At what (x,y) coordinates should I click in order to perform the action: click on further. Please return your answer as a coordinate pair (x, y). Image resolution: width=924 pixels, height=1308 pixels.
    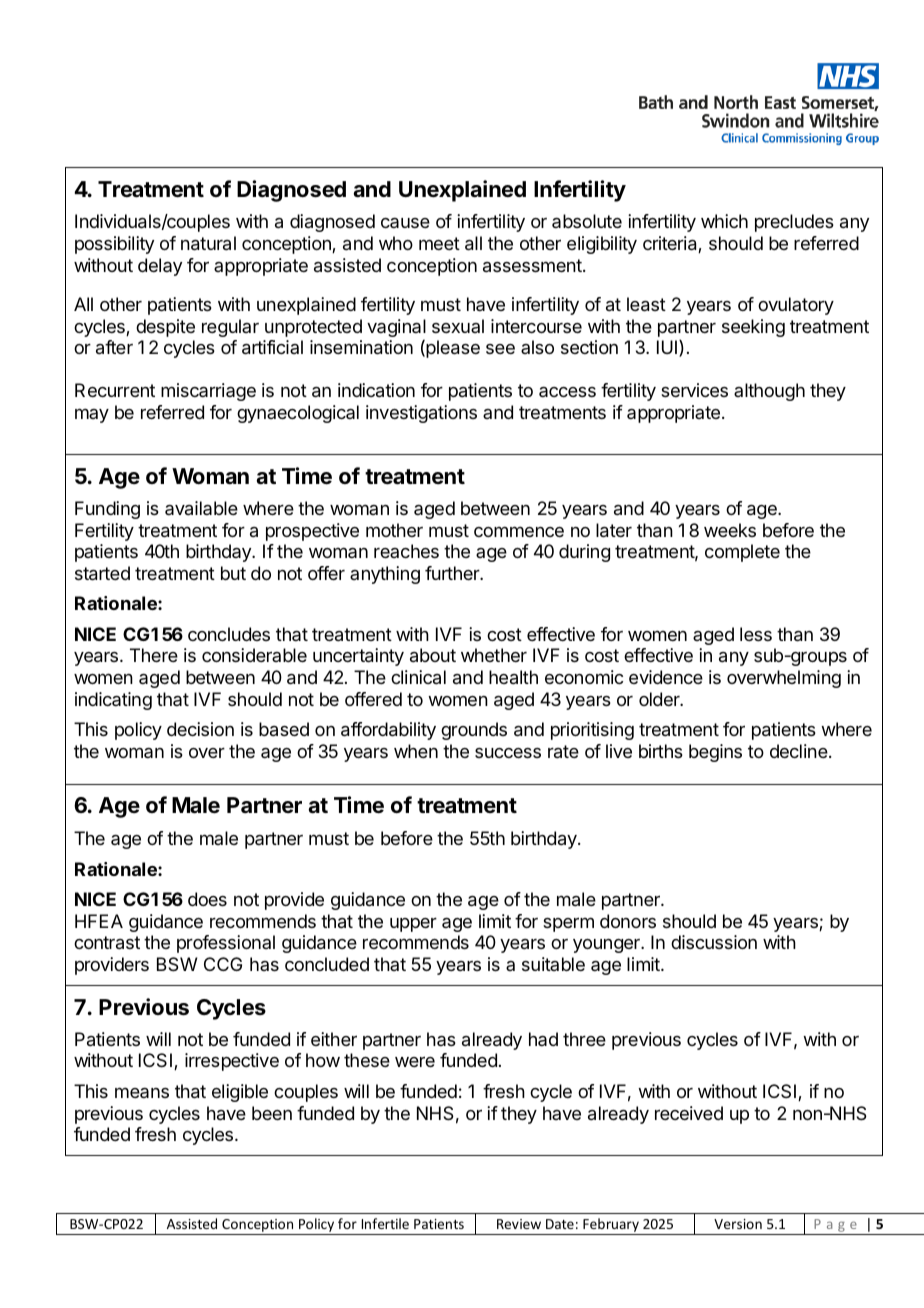
    Looking at the image, I should click on (453, 573).
